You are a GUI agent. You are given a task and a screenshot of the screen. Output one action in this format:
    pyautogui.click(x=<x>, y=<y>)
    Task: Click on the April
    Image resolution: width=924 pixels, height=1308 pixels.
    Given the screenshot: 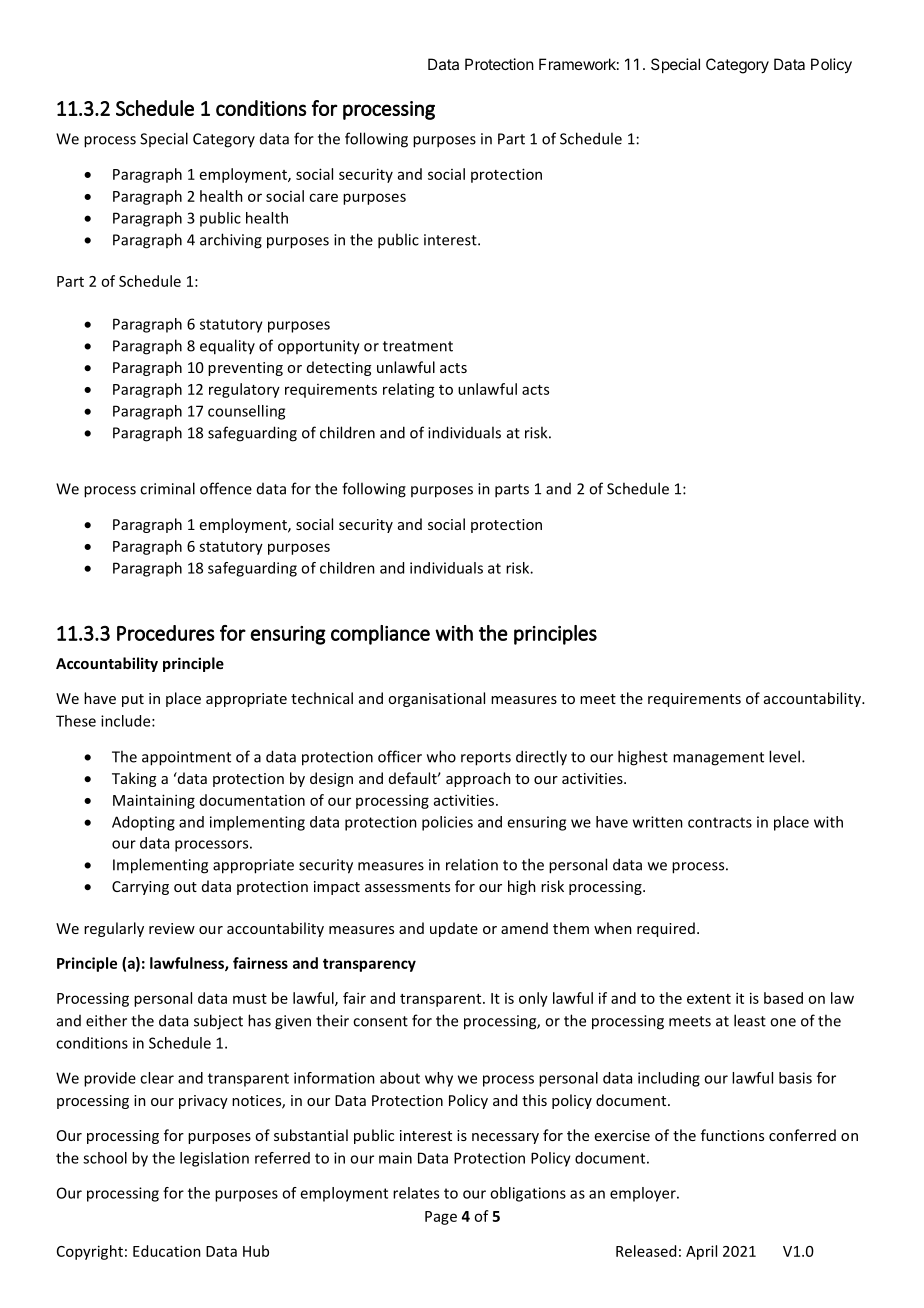 What is the action you would take?
    pyautogui.click(x=701, y=1252)
